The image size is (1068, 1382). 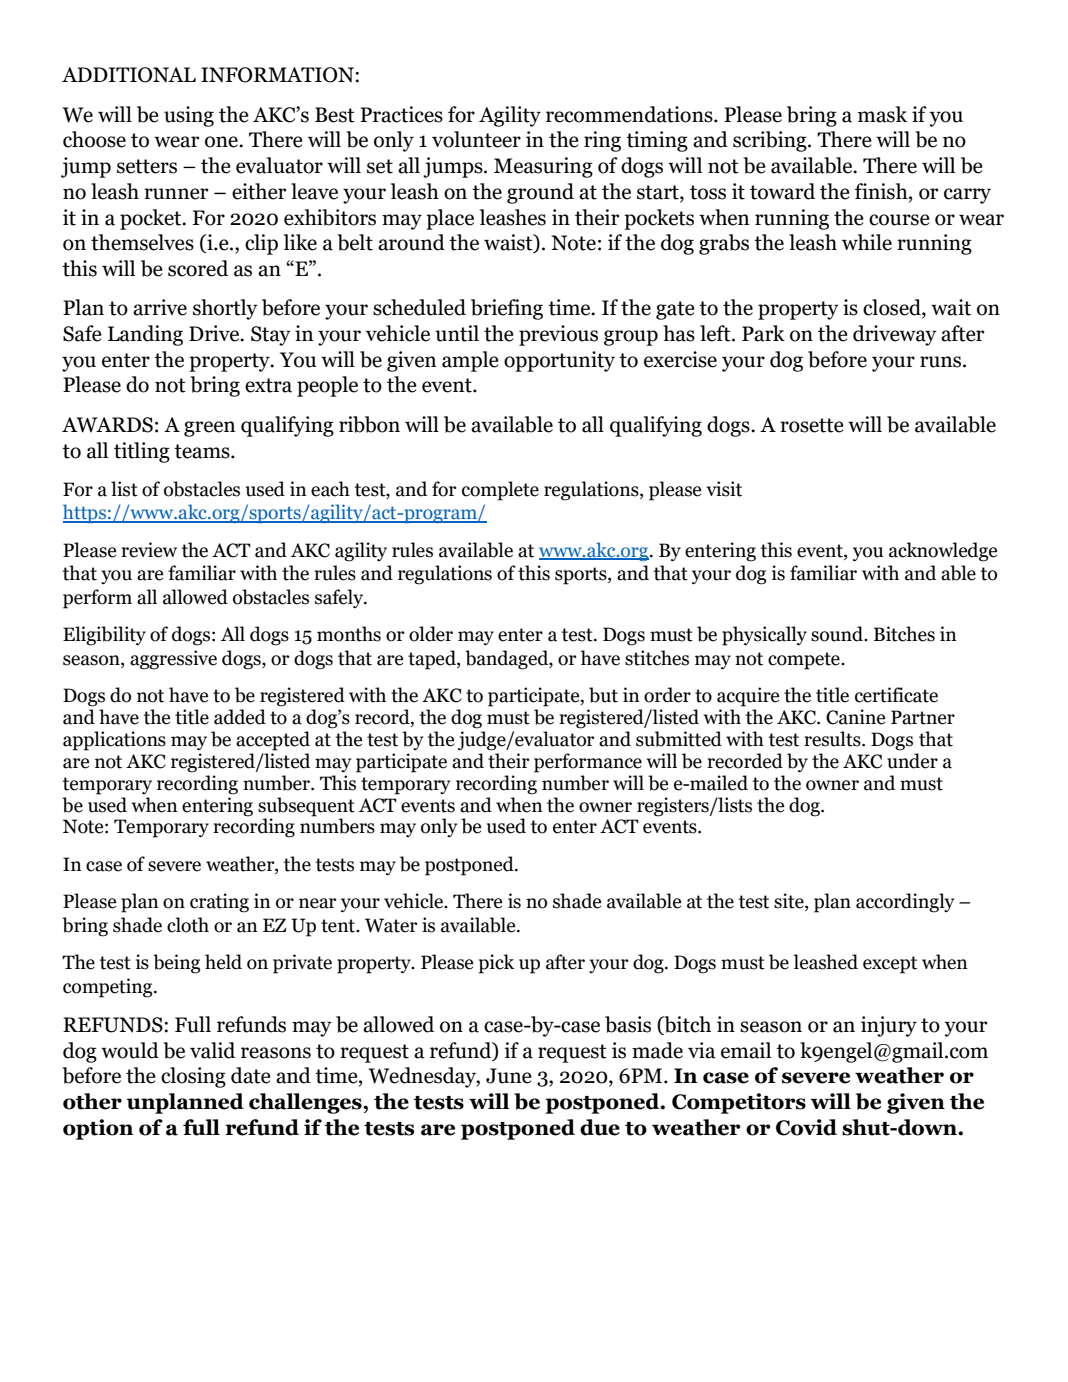 What do you see at coordinates (189, 116) in the screenshot?
I see `using` at bounding box center [189, 116].
